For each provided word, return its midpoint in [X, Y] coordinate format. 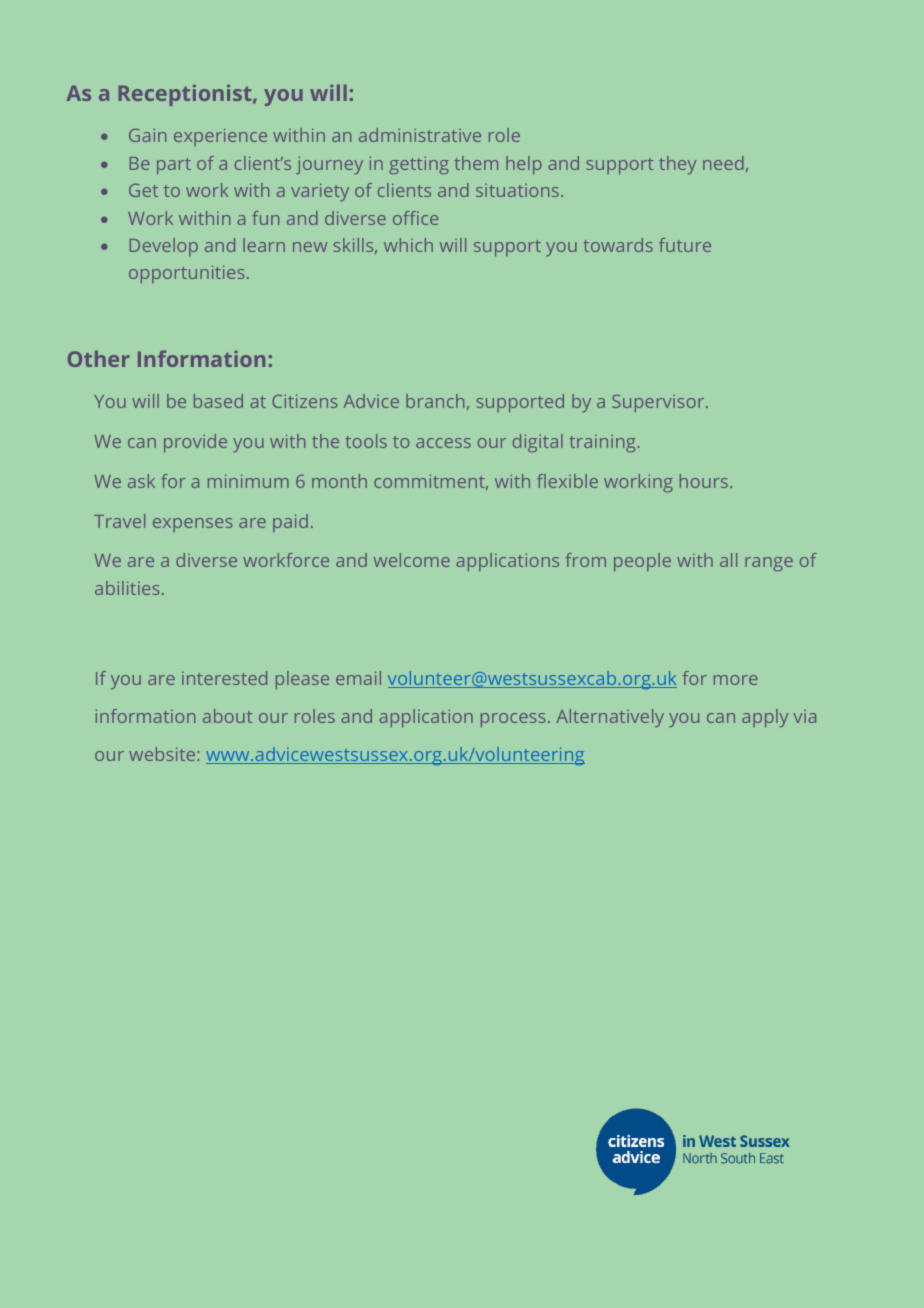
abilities [127, 588]
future [685, 245]
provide [195, 443]
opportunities [186, 274]
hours [704, 481]
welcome [412, 560]
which [408, 245]
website [163, 754]
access [443, 443]
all [728, 560]
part [174, 166]
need [723, 163]
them [476, 163]
